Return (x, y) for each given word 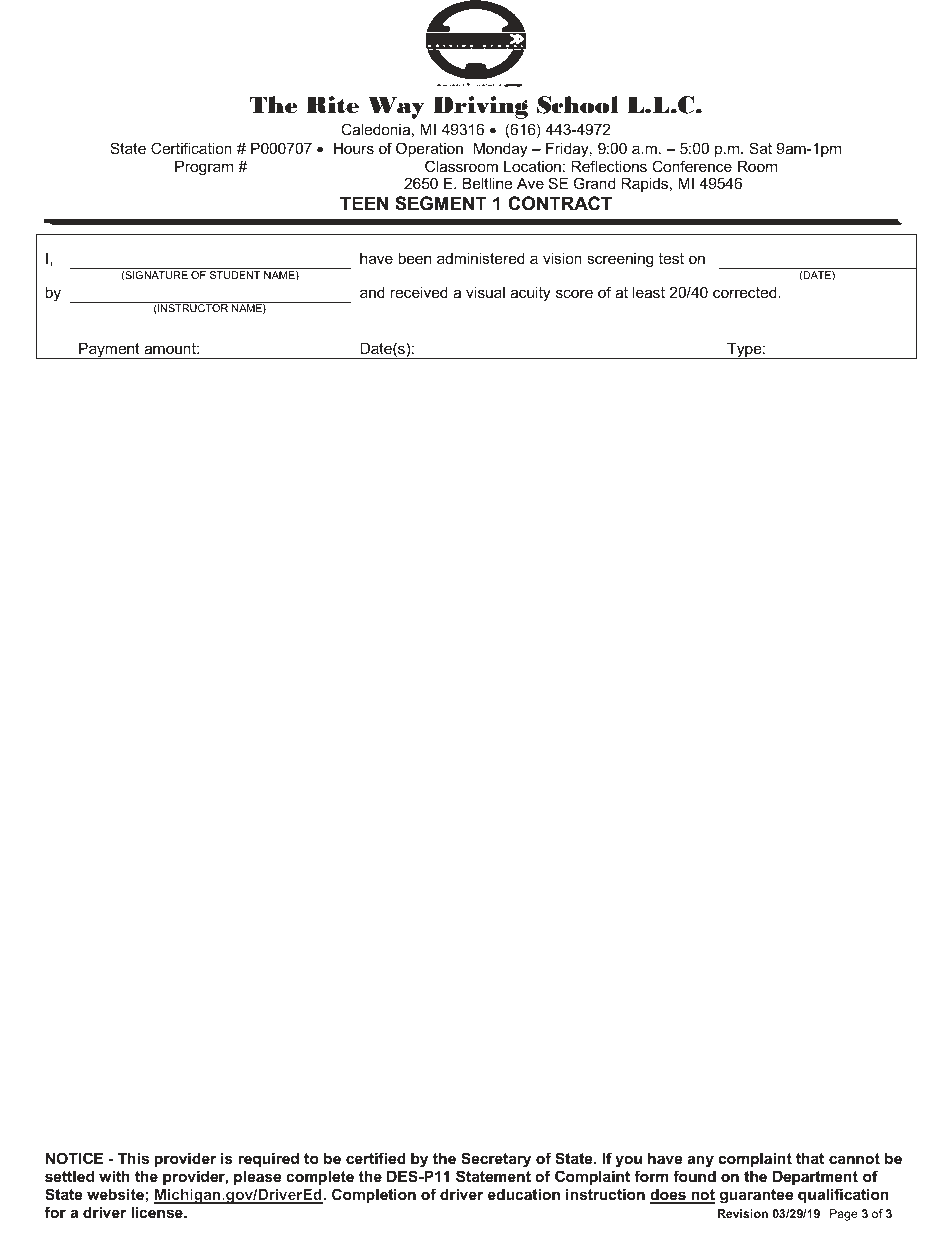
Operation (429, 149)
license (158, 1212)
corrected (746, 292)
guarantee (756, 1196)
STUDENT (235, 275)
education (524, 1194)
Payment (109, 350)
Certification (191, 148)
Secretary (495, 1161)
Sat (760, 148)
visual (485, 292)
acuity (530, 294)
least (649, 292)
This (133, 1158)
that (810, 1158)
